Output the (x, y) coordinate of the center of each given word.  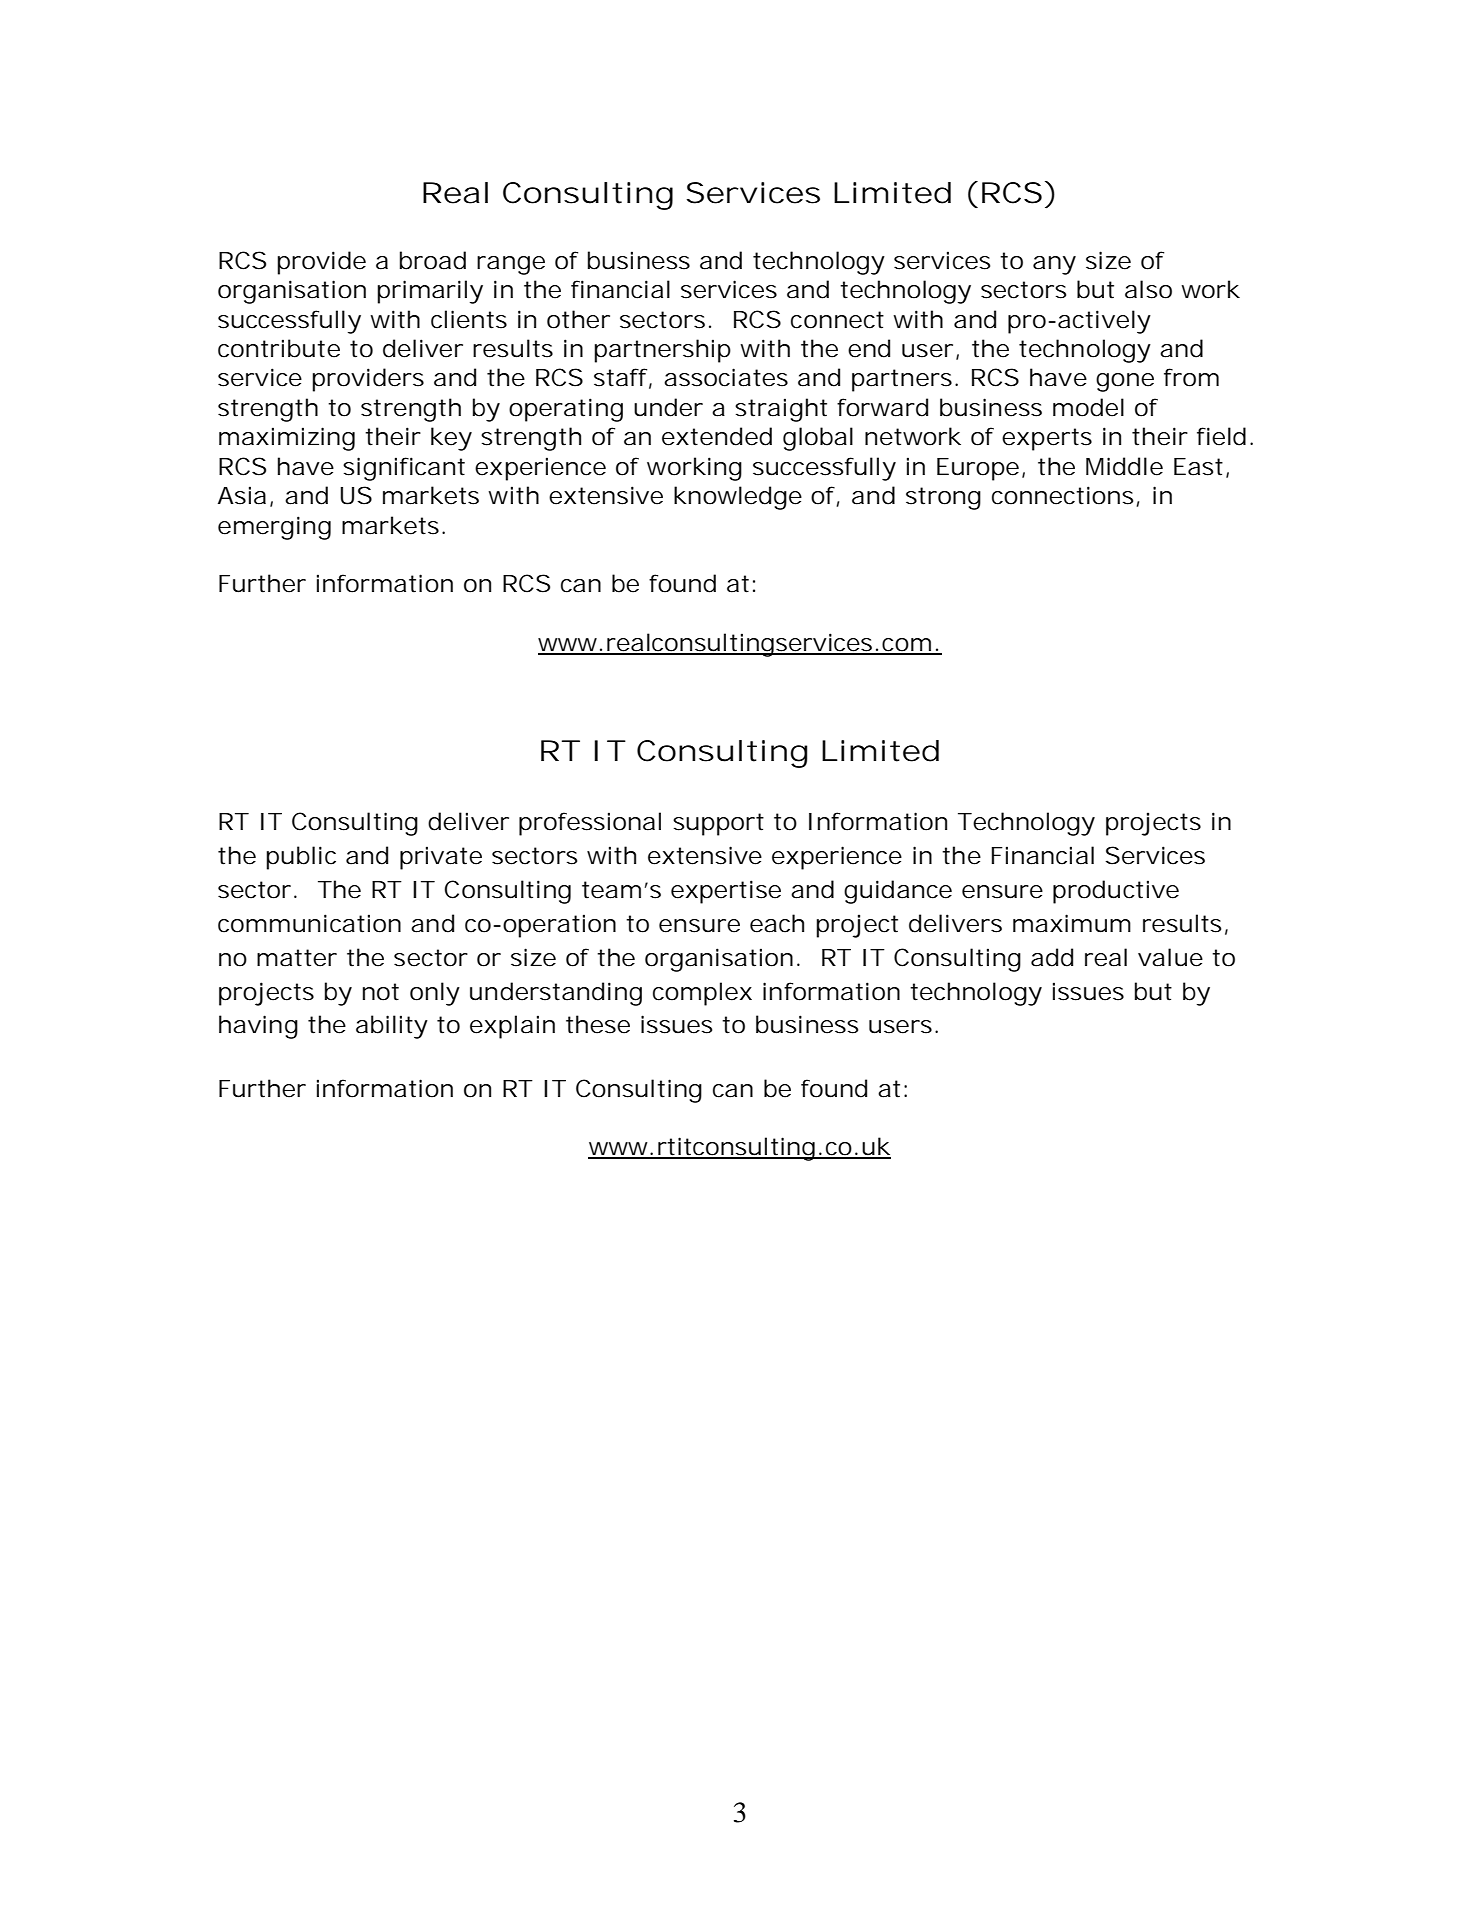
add (1052, 957)
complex (702, 994)
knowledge (738, 498)
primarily (430, 292)
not (381, 992)
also (1148, 289)
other (578, 319)
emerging (274, 528)
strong (943, 498)
